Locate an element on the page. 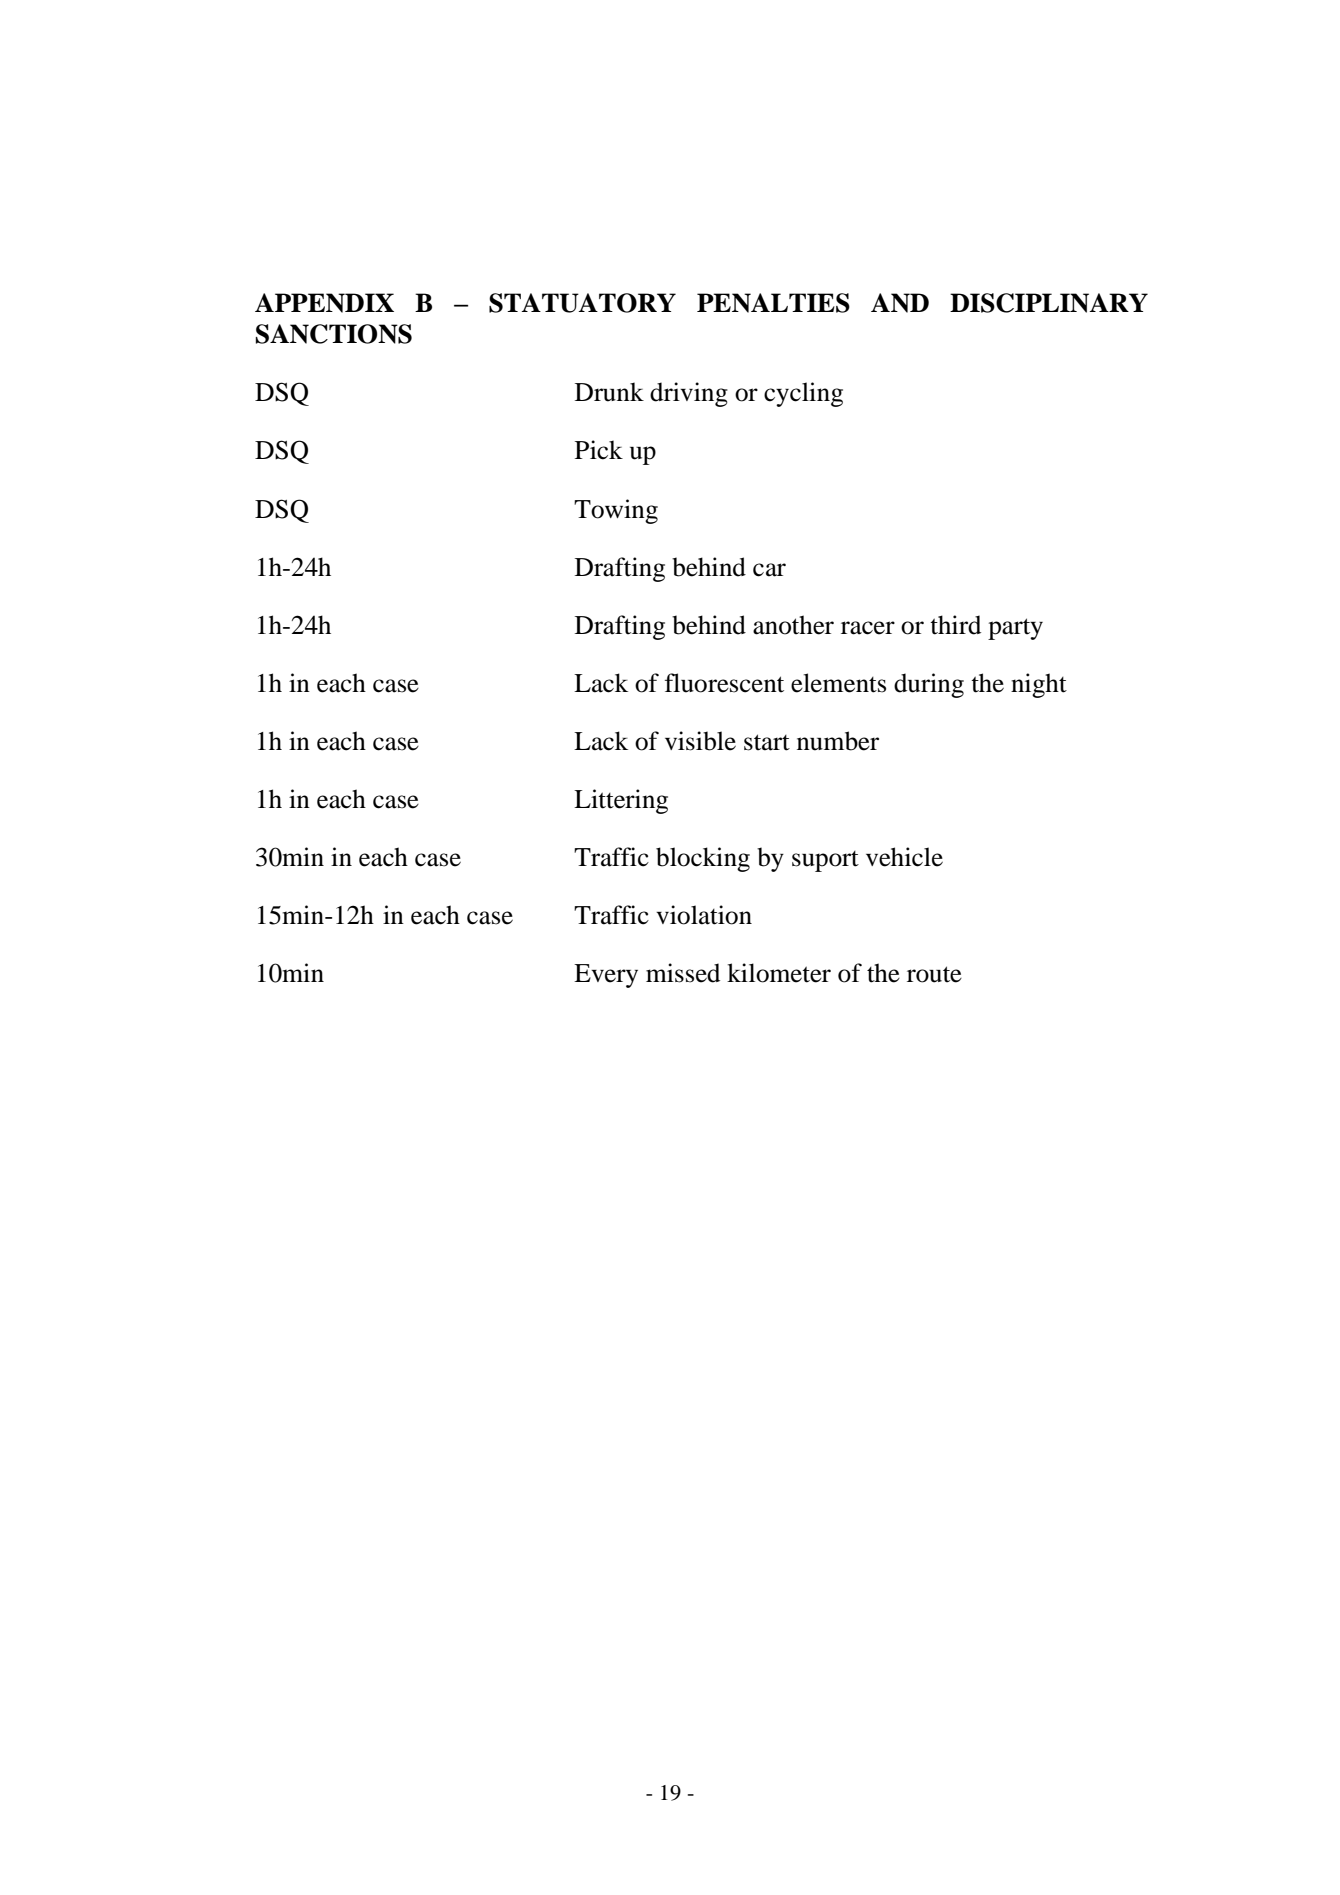 The image size is (1340, 1895). AND is located at coordinates (900, 303).
